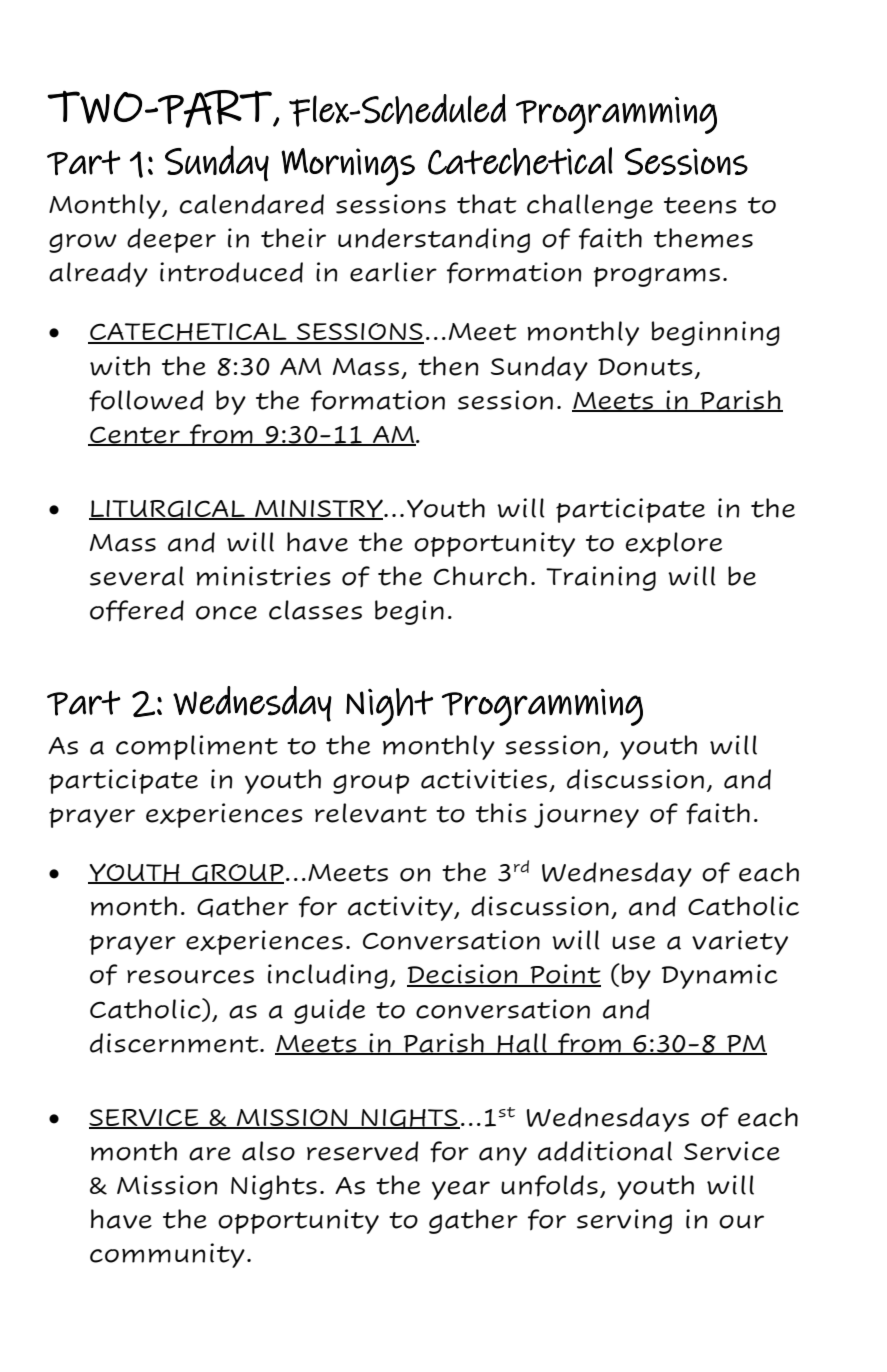 The width and height of the document is (887, 1372). Describe the element at coordinates (197, 747) in the document. I see `compliment` at that location.
